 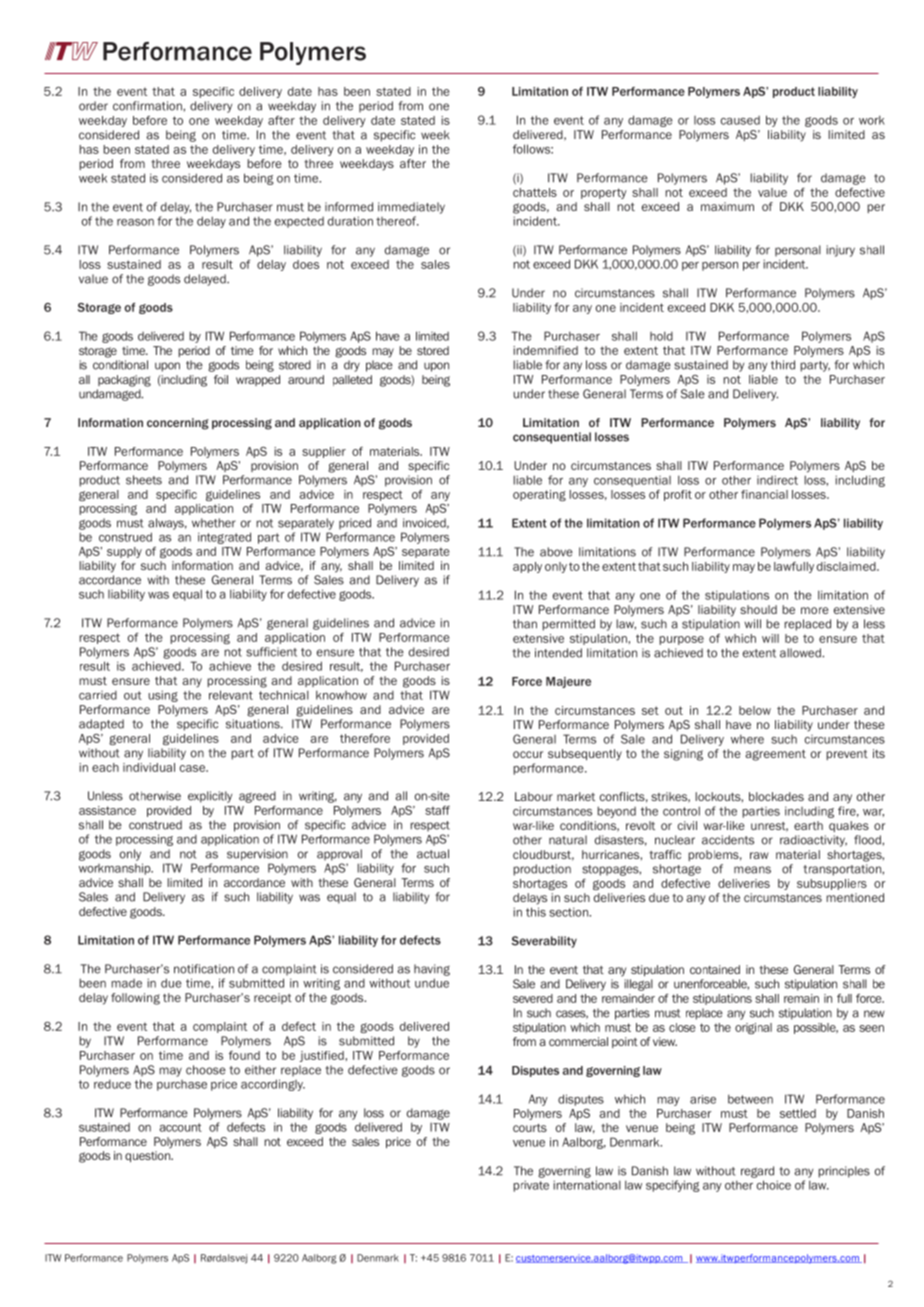 I want to click on staff, so click(x=437, y=810).
